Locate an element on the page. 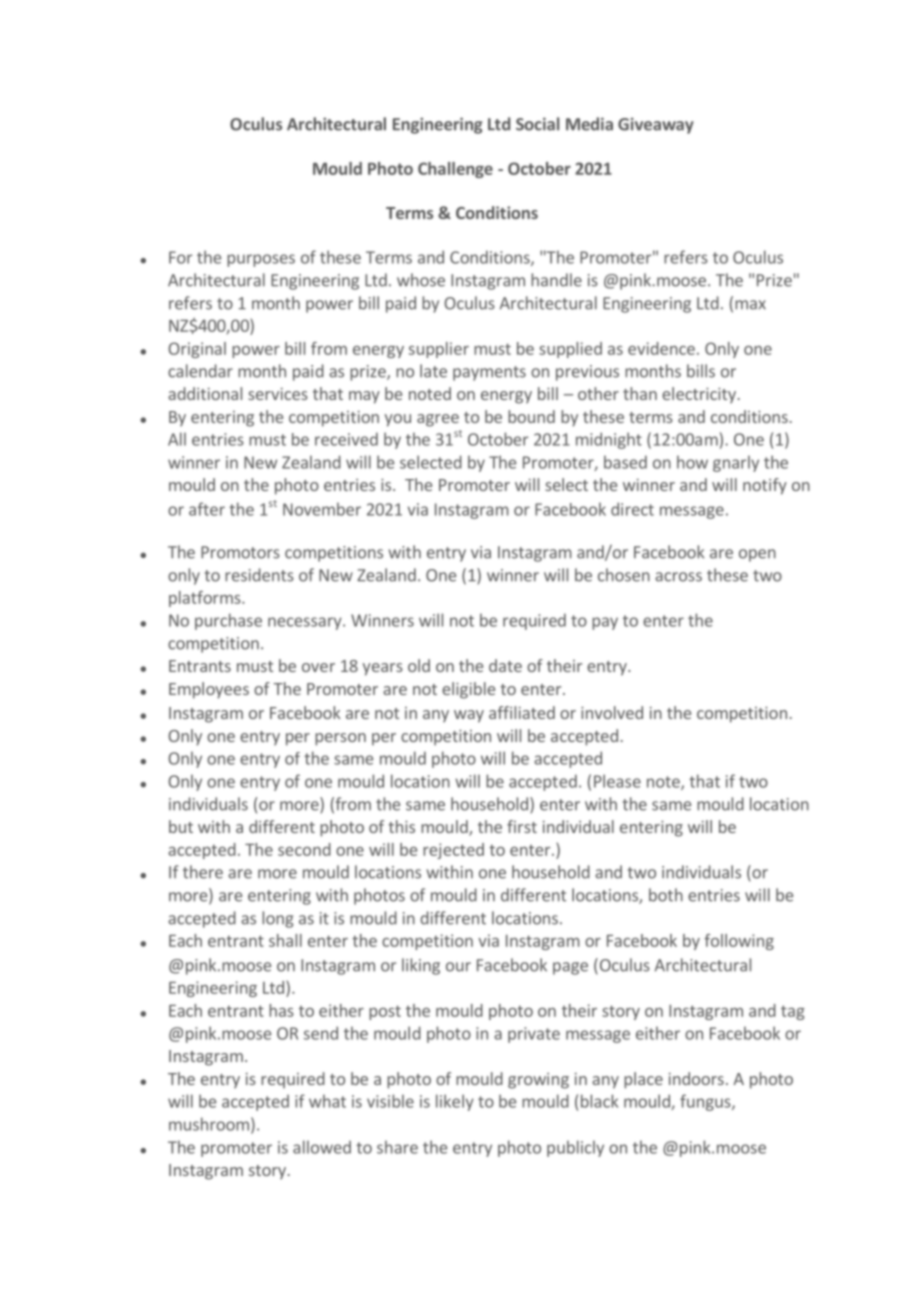 This image has width=924, height=1308. purchase is located at coordinates (228, 621).
